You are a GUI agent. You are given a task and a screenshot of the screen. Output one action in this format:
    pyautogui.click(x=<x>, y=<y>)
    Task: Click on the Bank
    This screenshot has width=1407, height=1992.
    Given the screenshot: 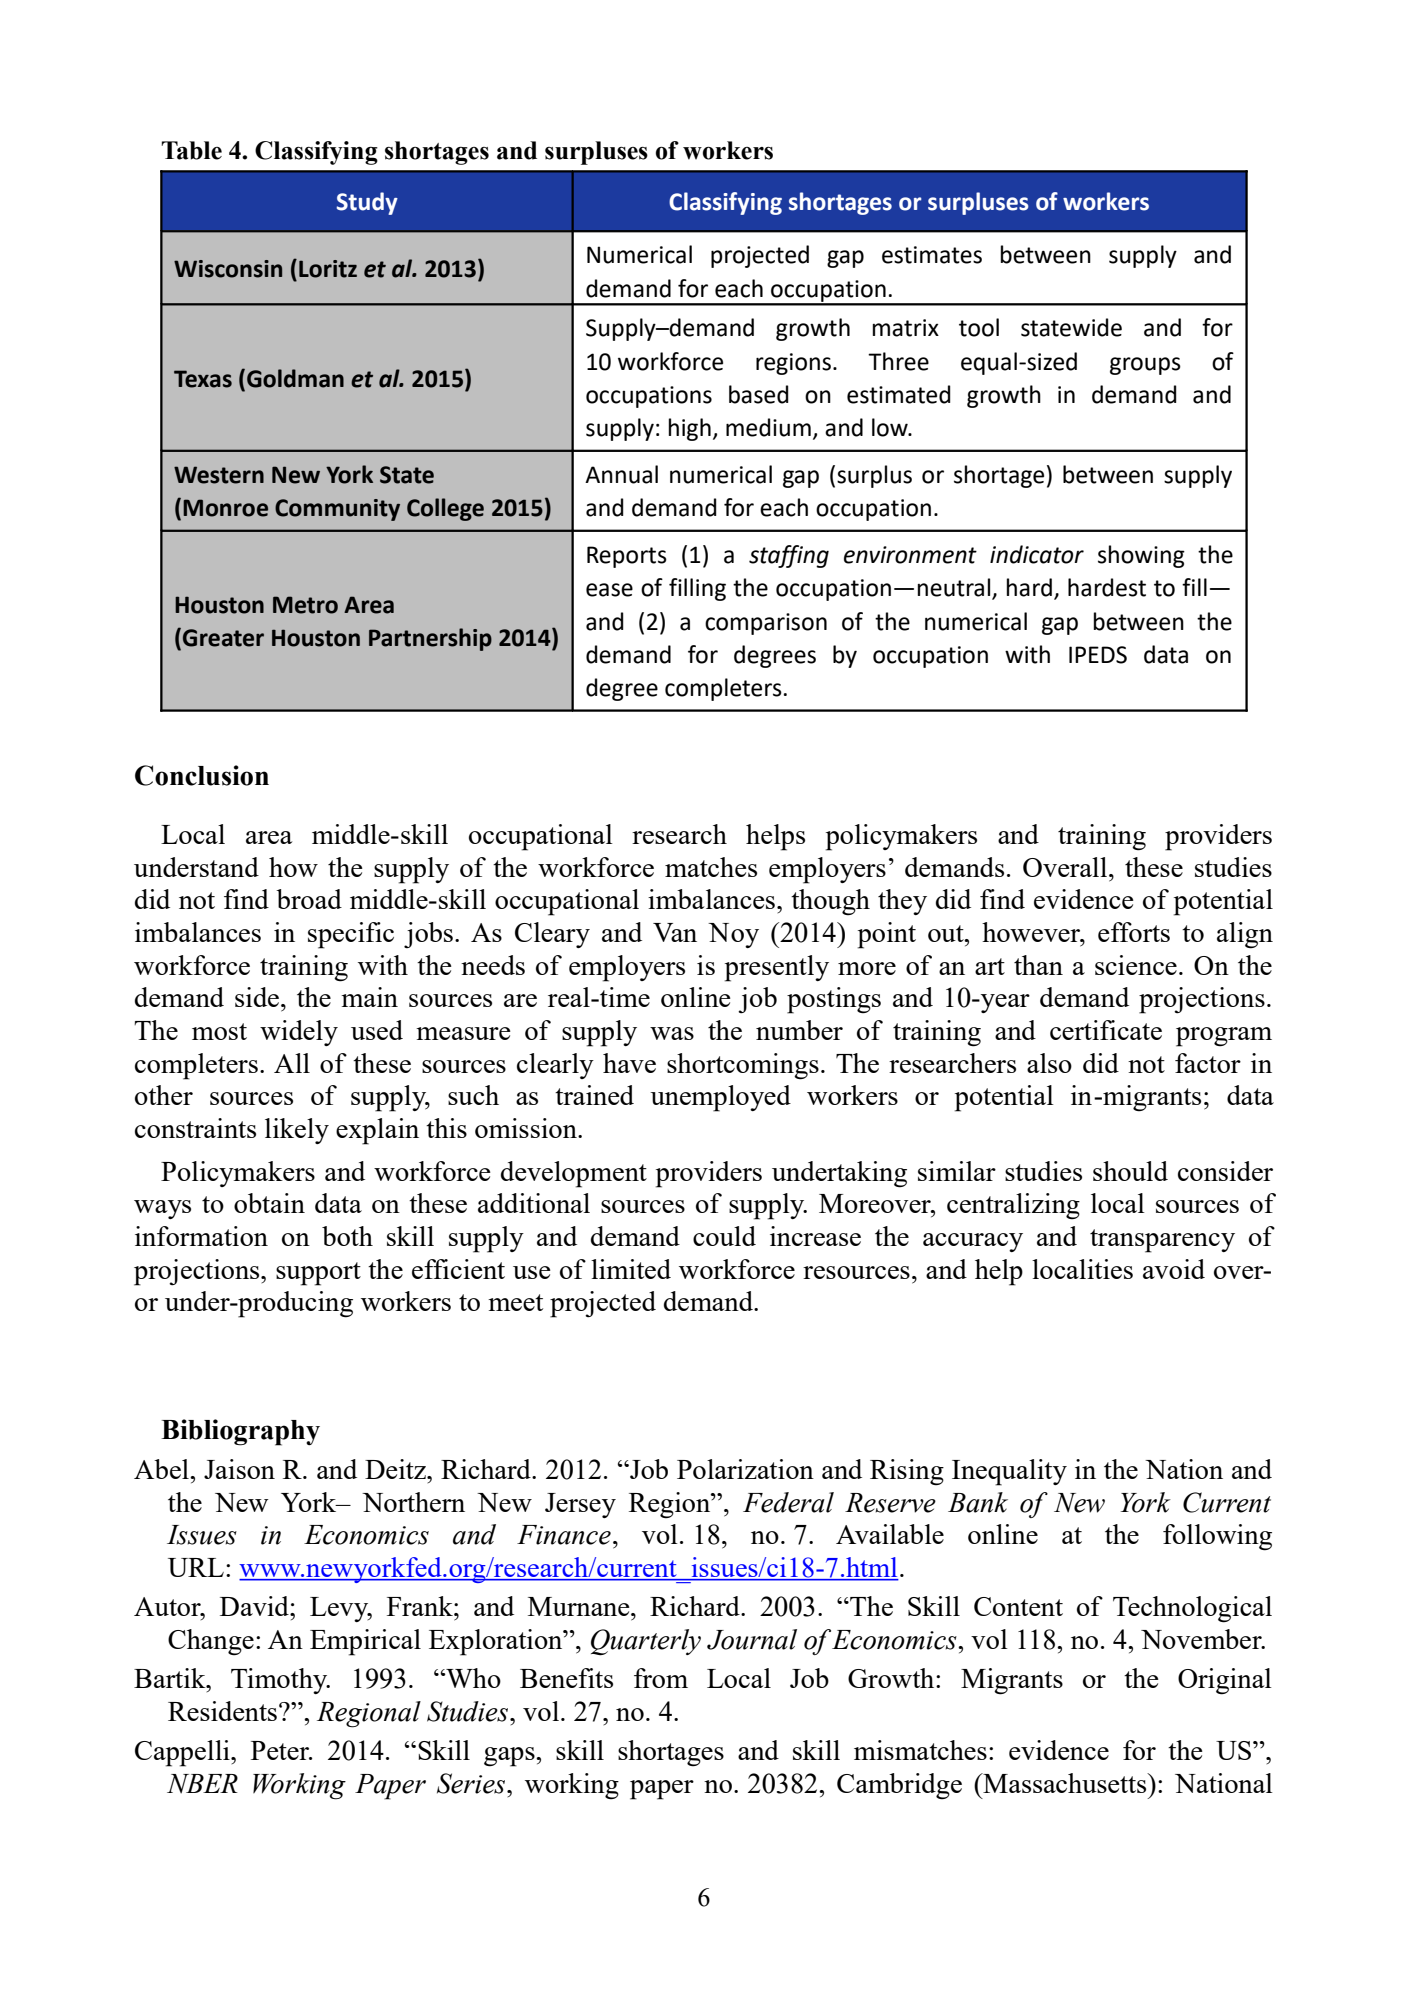 What is the action you would take?
    pyautogui.click(x=978, y=1502)
